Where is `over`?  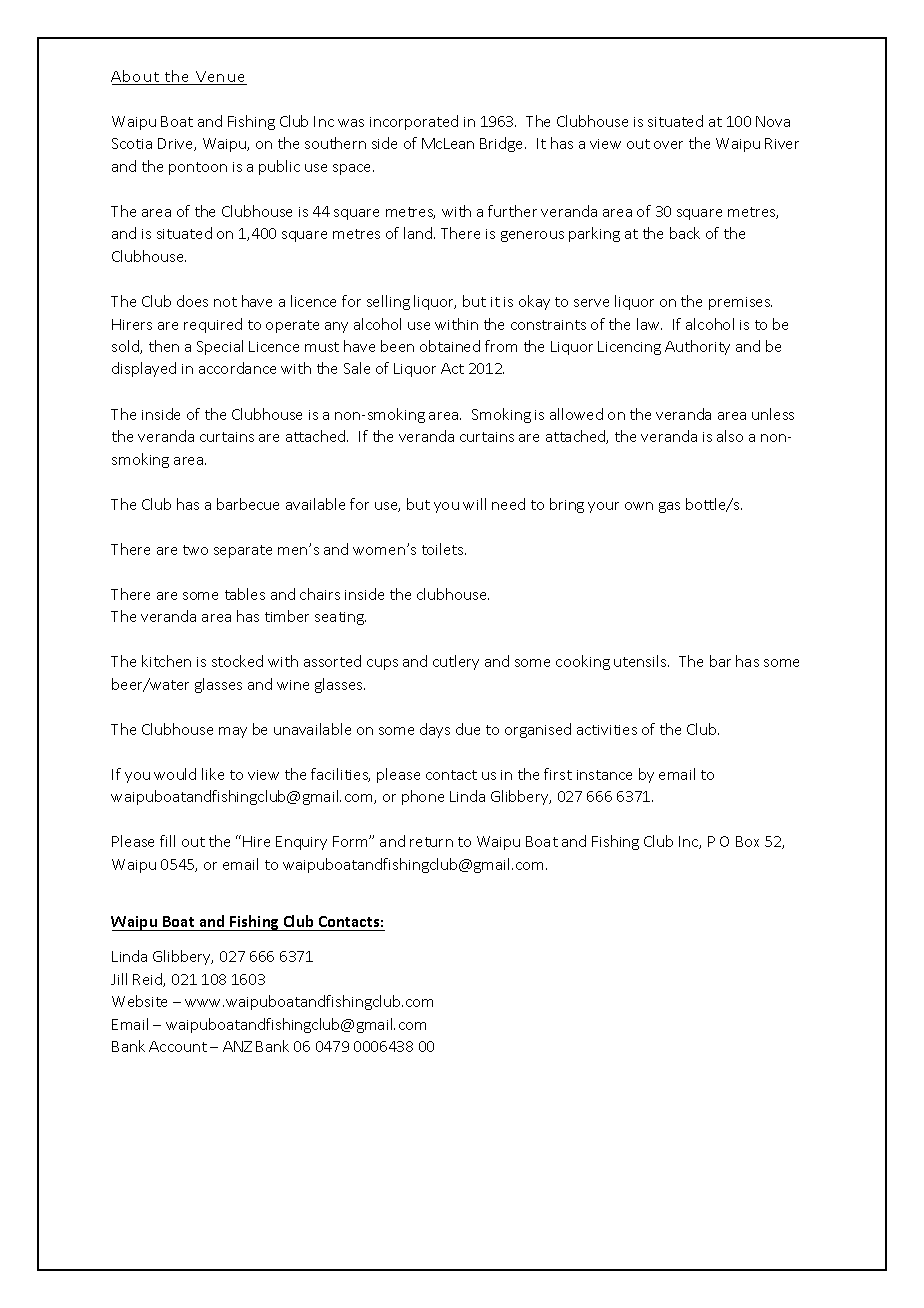 over is located at coordinates (668, 145).
